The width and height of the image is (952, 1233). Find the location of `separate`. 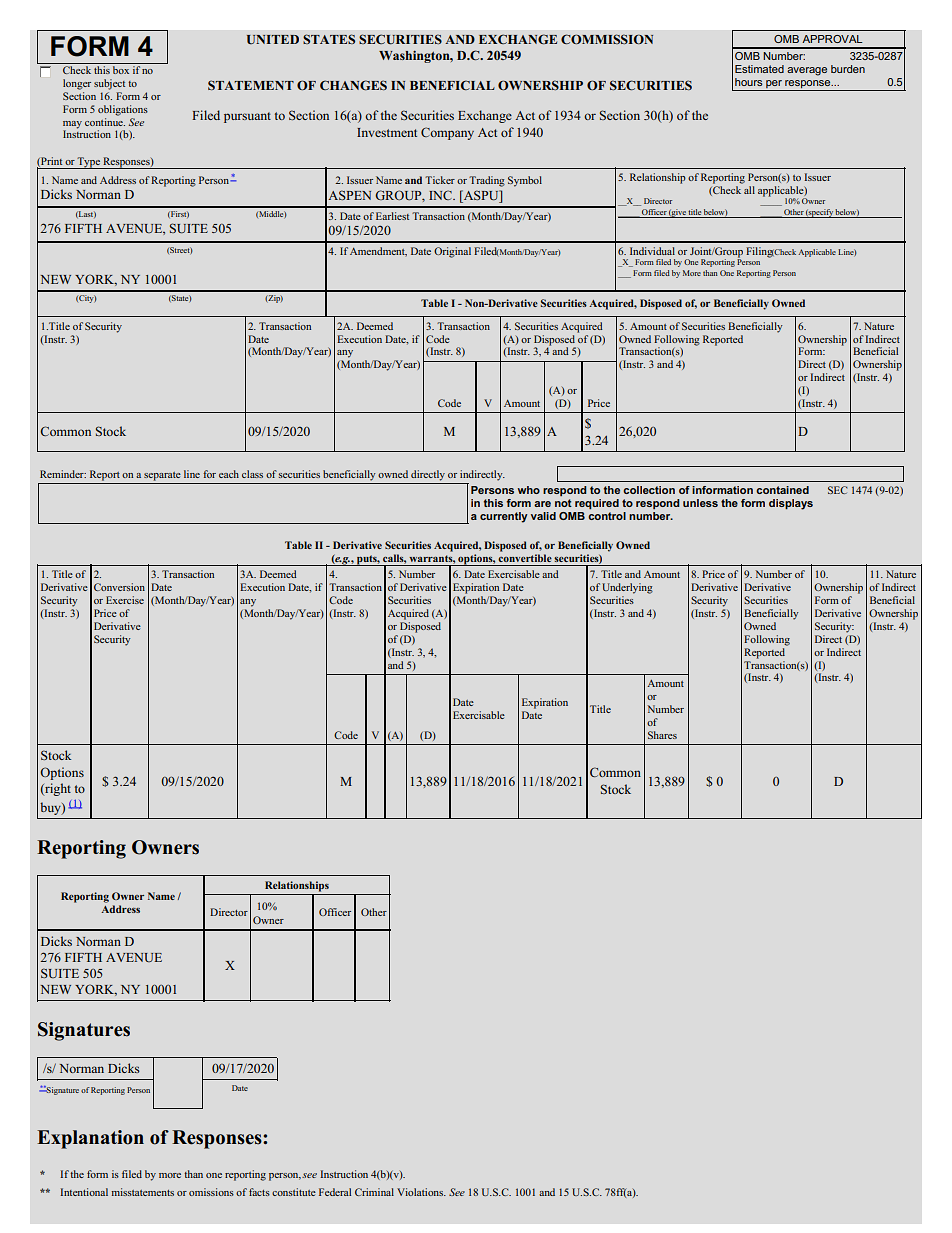

separate is located at coordinates (162, 476).
